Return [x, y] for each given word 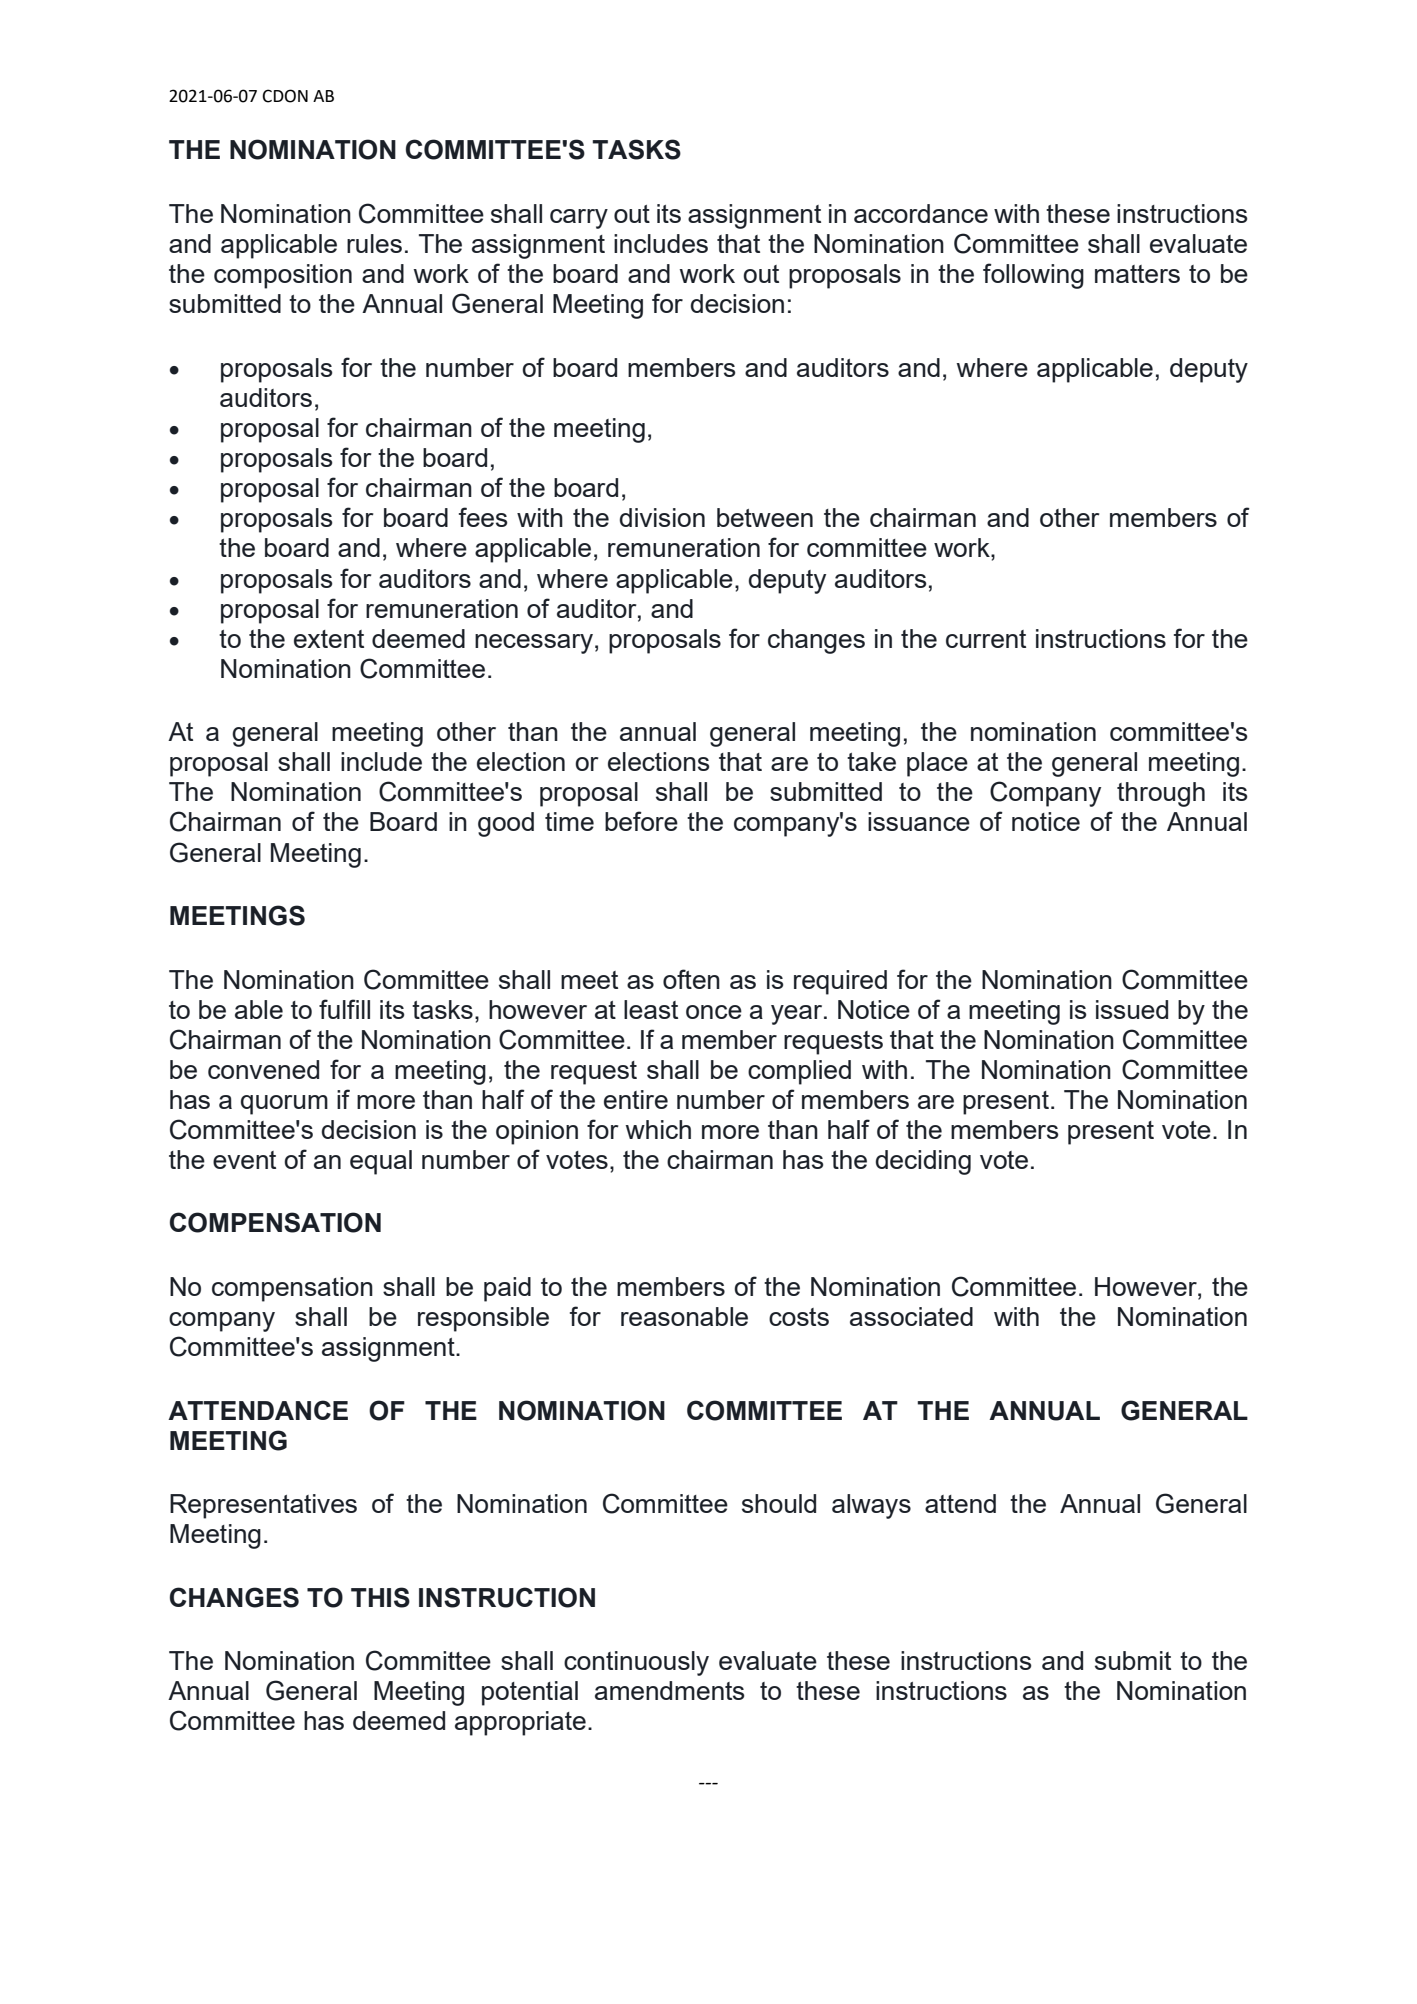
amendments [670, 1690]
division [662, 517]
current [986, 639]
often [691, 979]
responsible [483, 1319]
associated [911, 1316]
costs [799, 1317]
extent [329, 639]
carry [579, 219]
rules [374, 243]
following [1033, 276]
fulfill [344, 1009]
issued [1132, 1009]
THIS [380, 1597]
